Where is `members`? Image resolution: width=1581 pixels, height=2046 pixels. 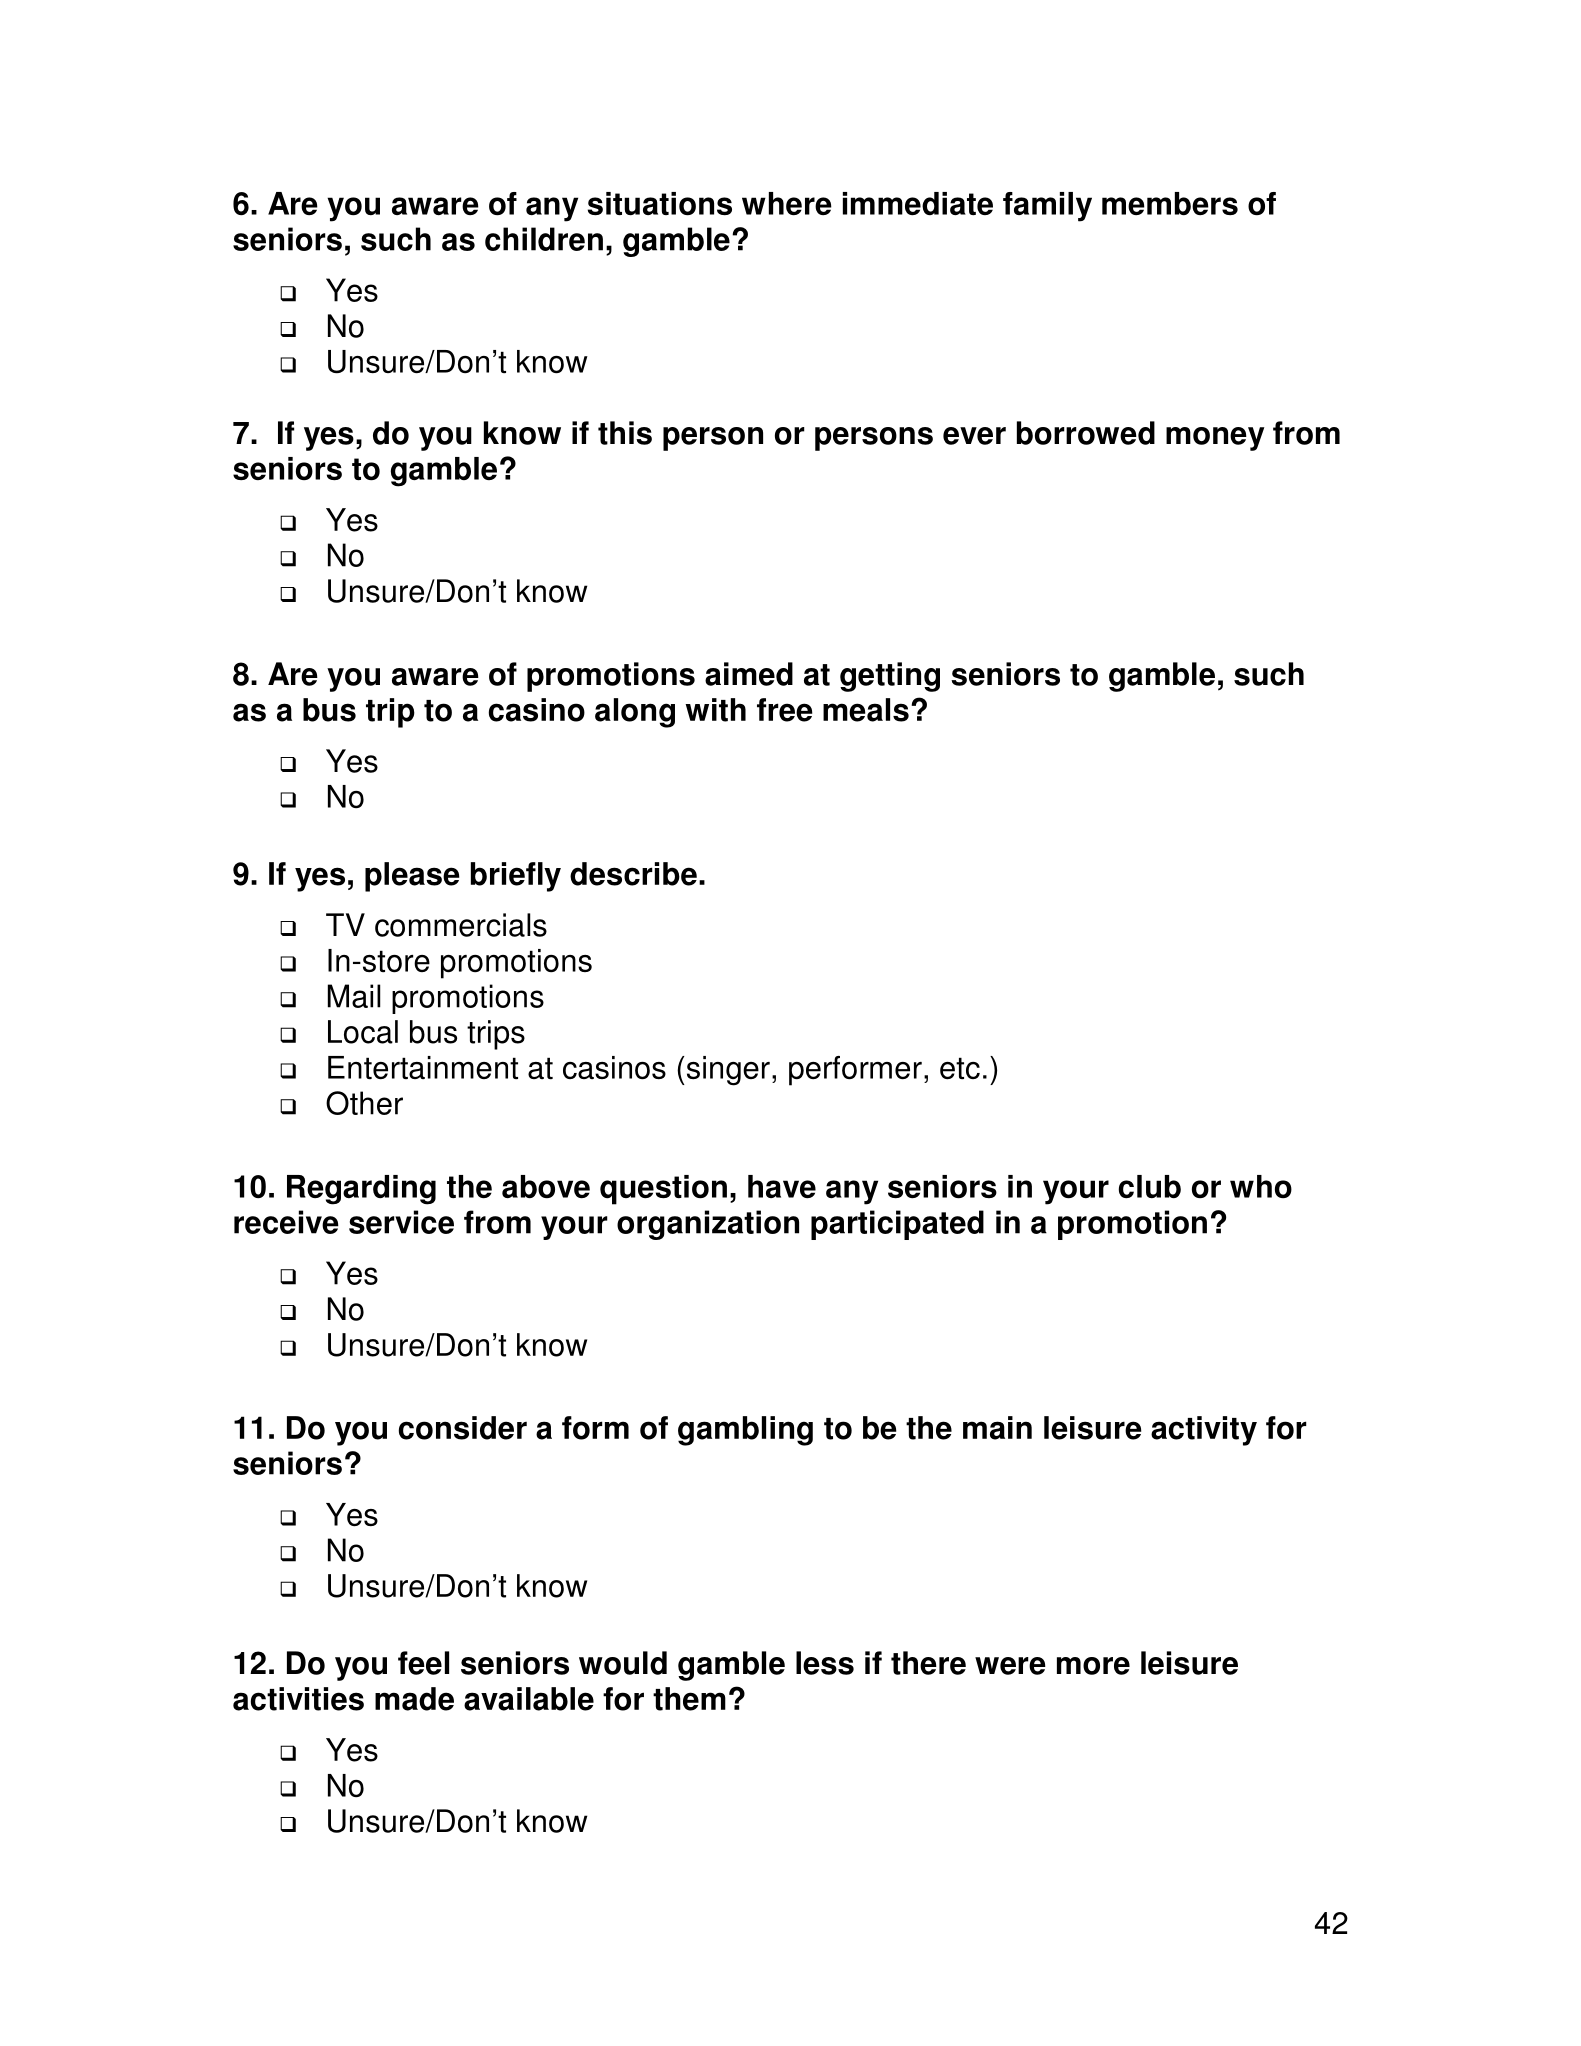 members is located at coordinates (1170, 203).
